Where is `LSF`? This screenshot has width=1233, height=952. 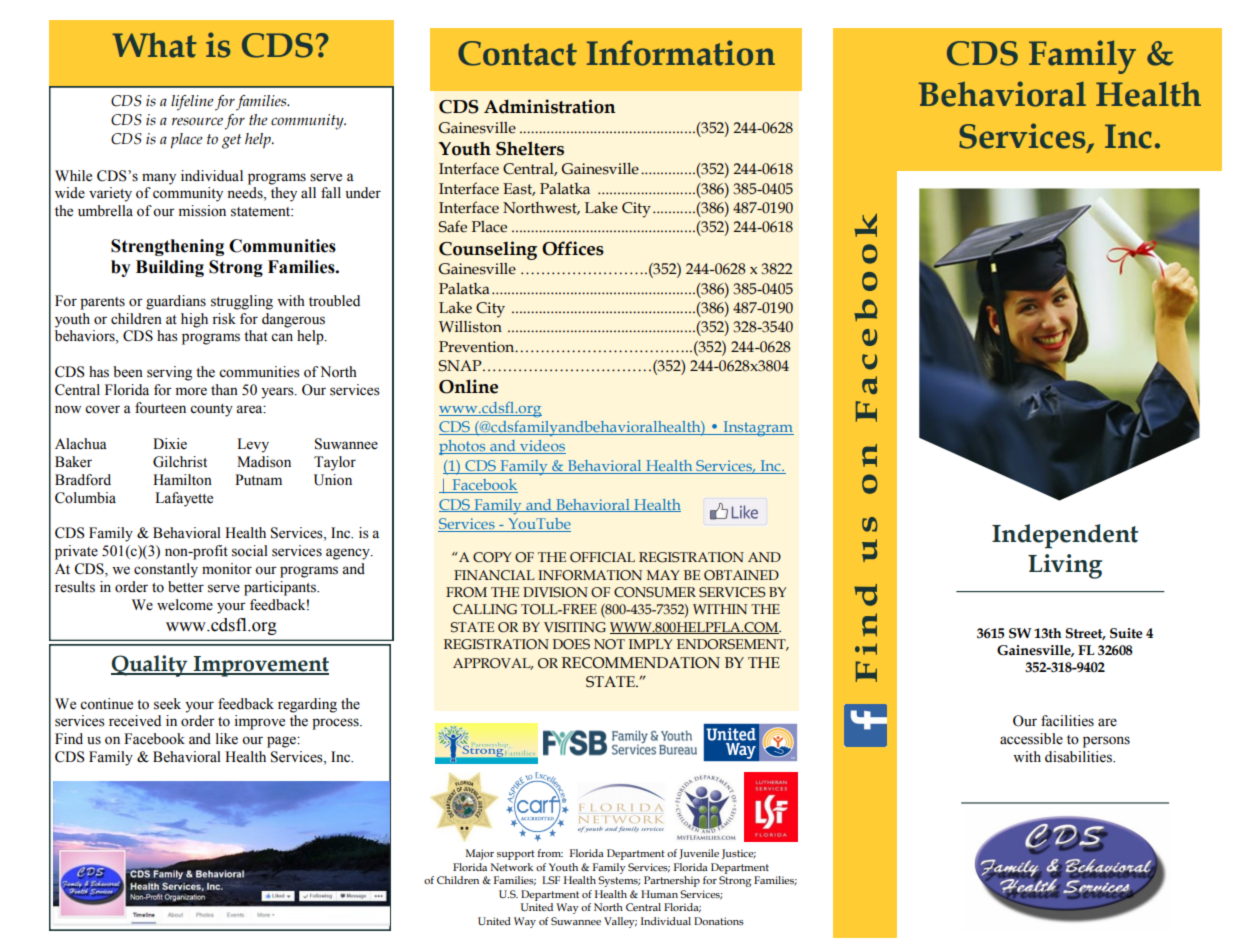 LSF is located at coordinates (551, 880).
